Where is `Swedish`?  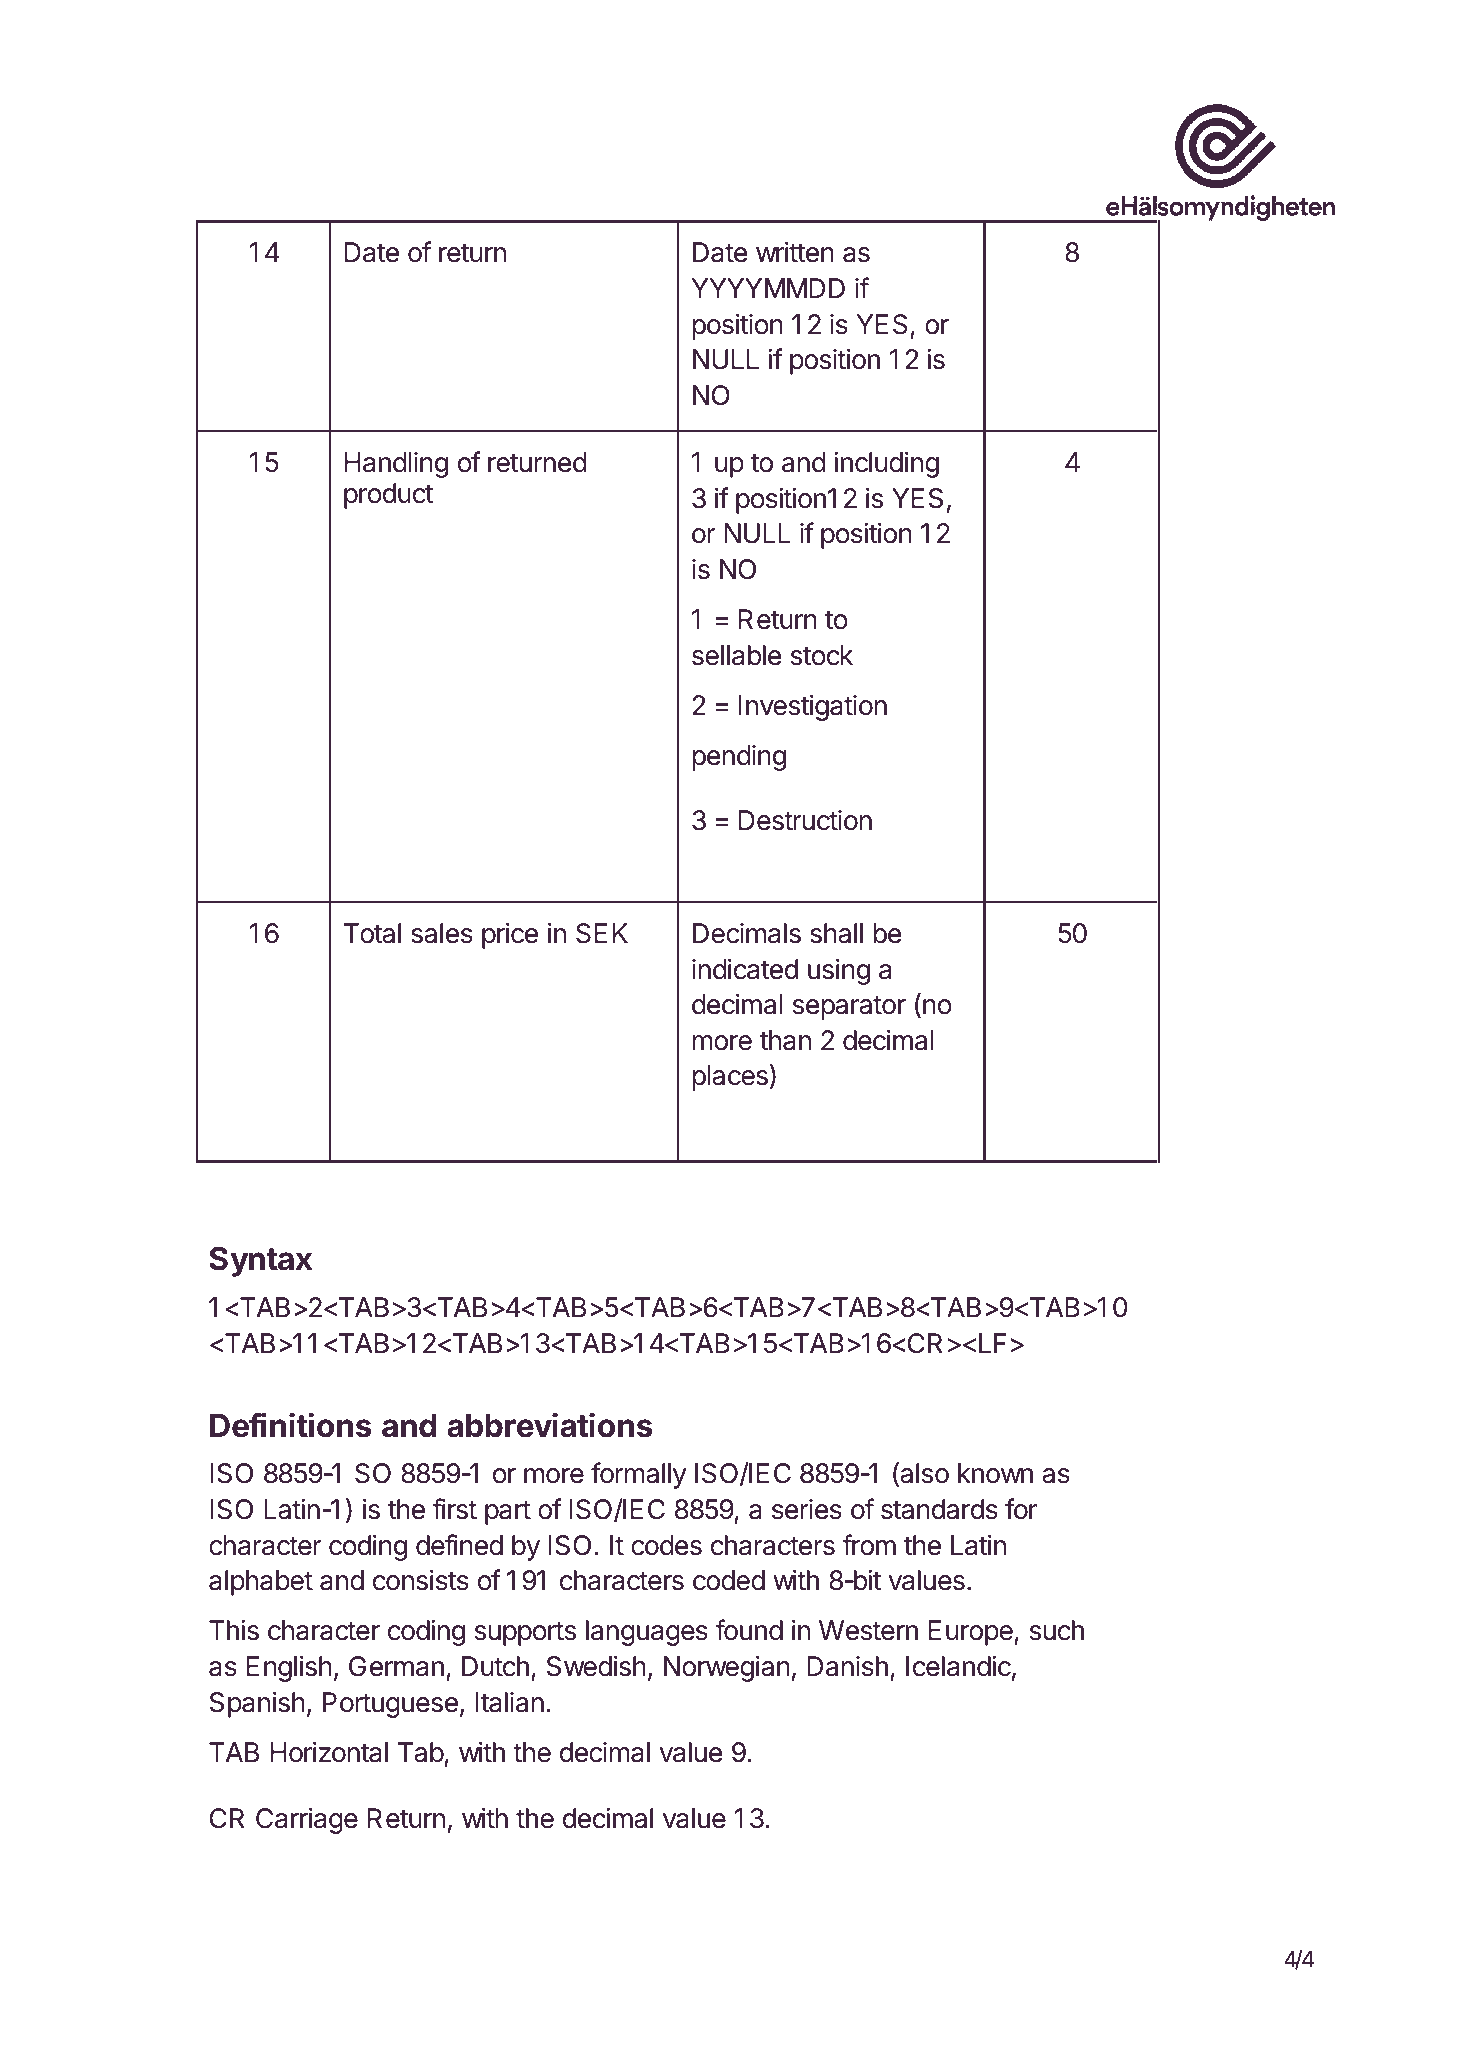
Swedish is located at coordinates (596, 1666).
